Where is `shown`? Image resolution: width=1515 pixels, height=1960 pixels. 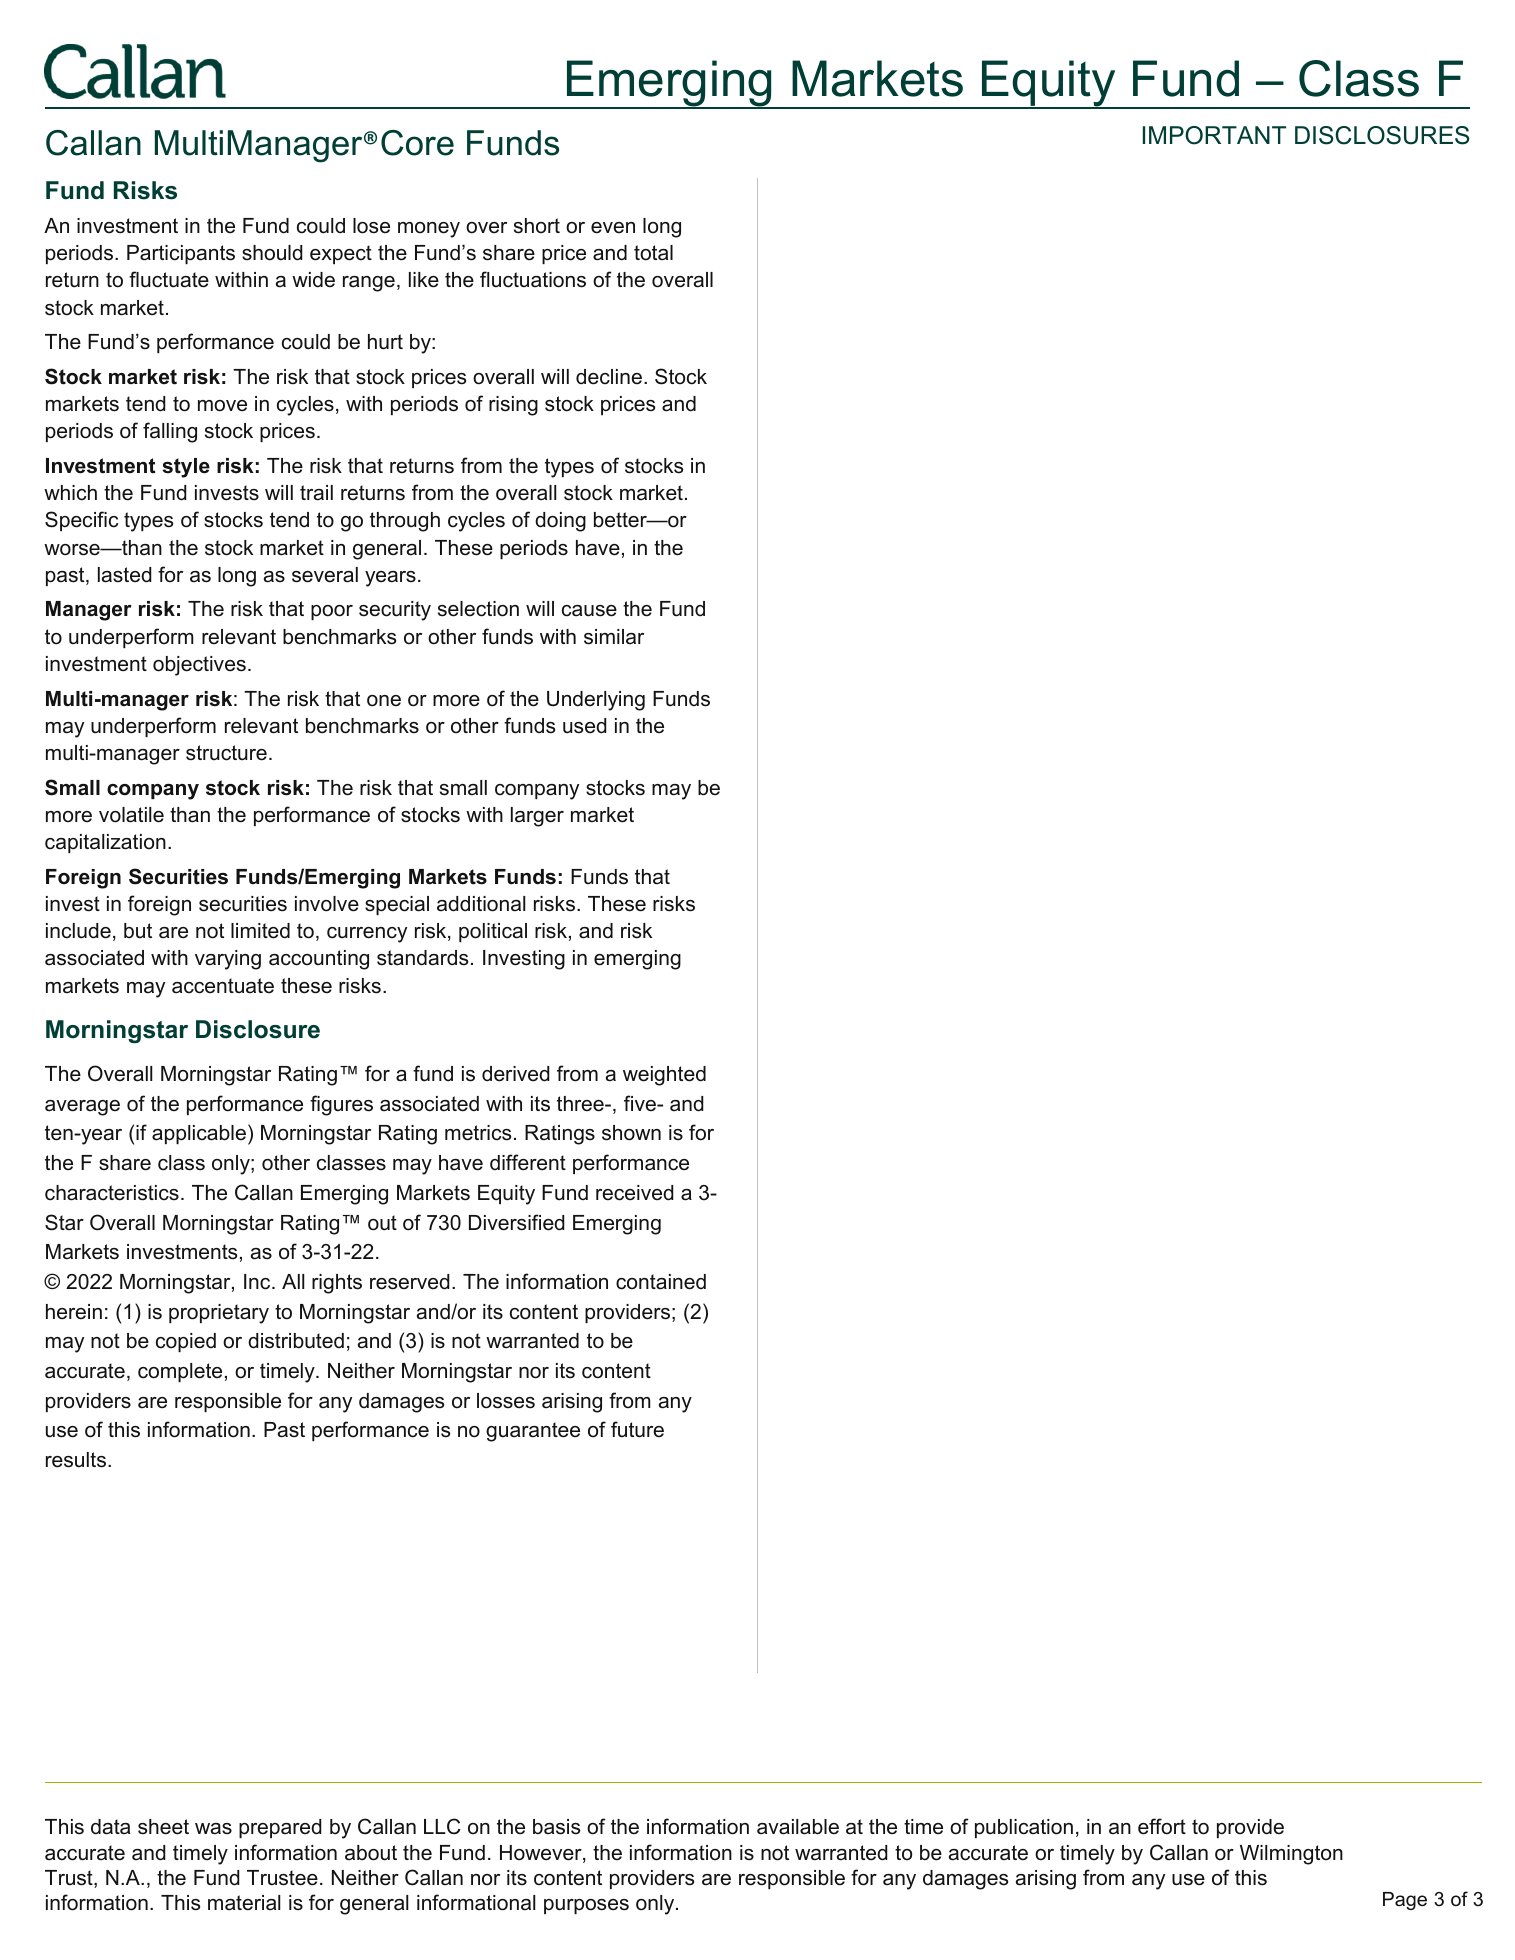 shown is located at coordinates (631, 1133).
